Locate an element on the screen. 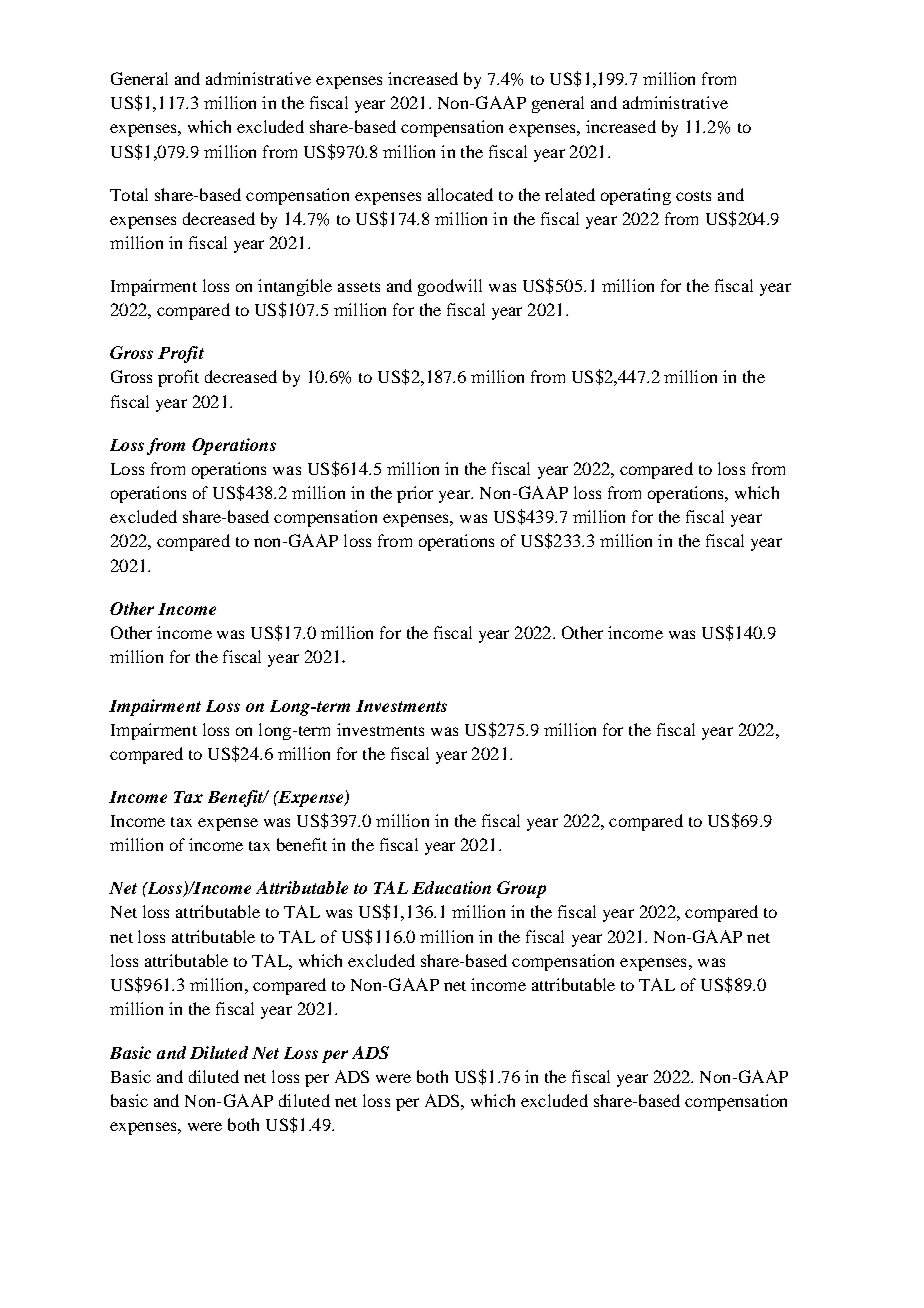  intangible is located at coordinates (295, 287).
